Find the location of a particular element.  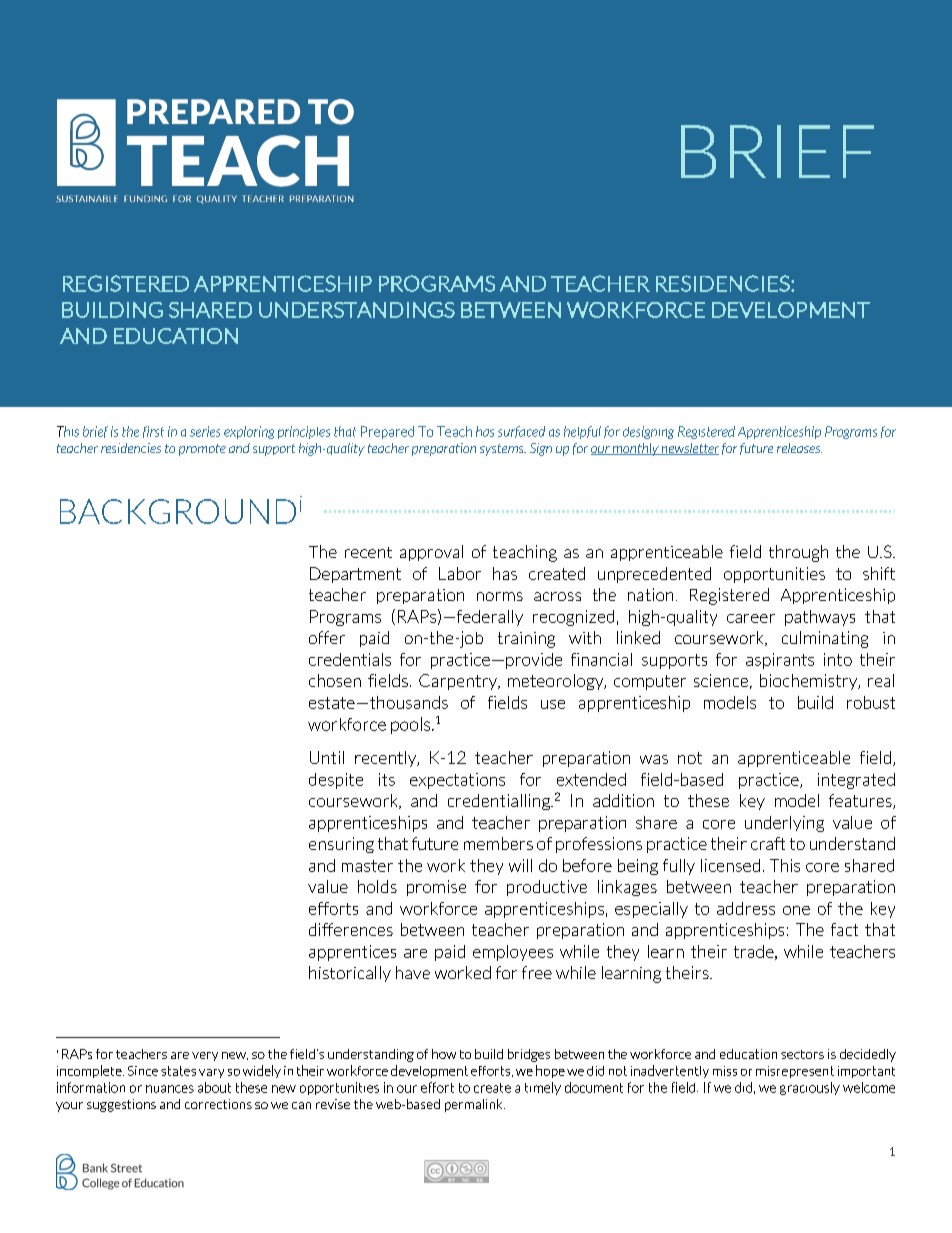

releases is located at coordinates (799, 448).
